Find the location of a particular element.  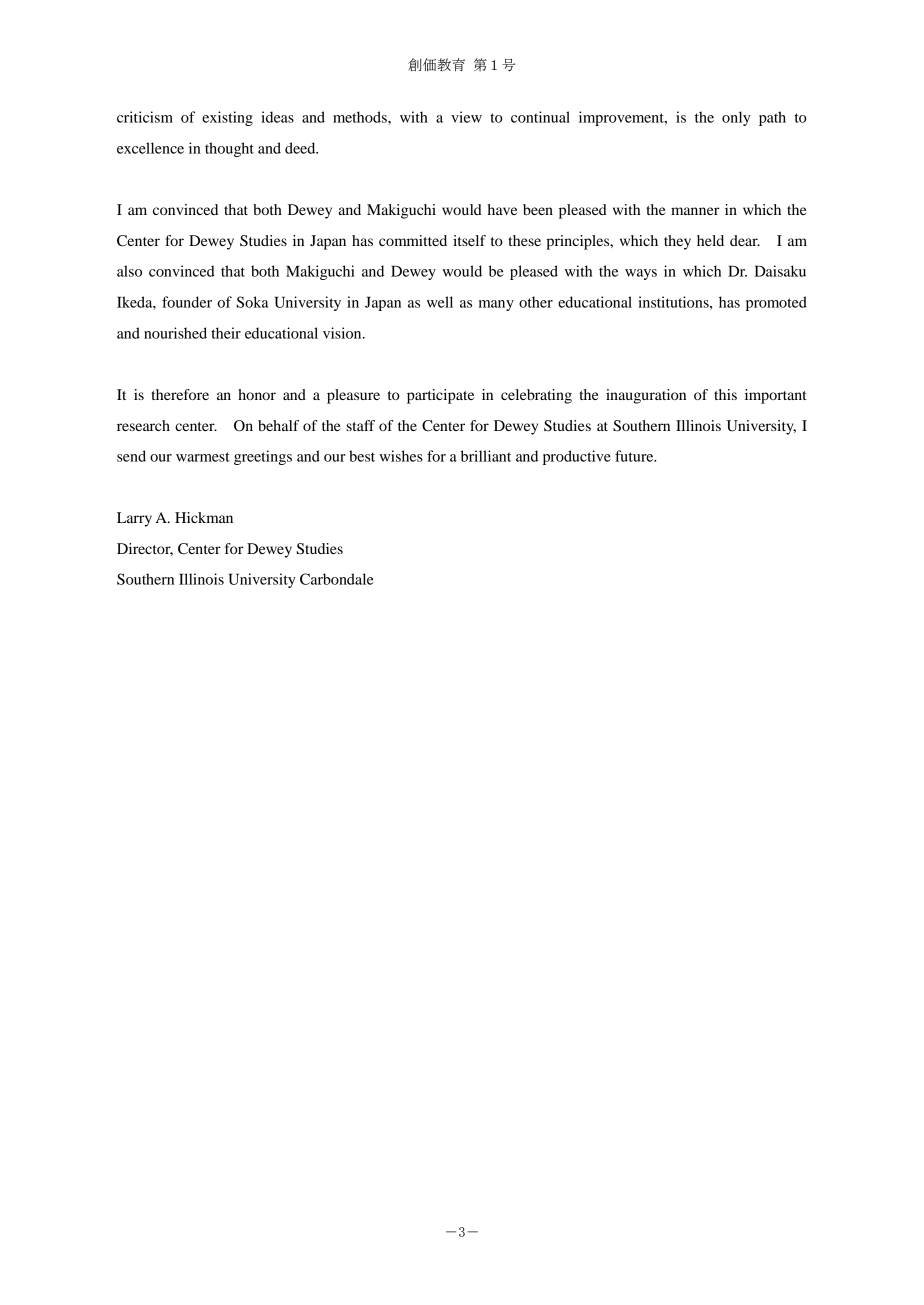

vision is located at coordinates (343, 333).
